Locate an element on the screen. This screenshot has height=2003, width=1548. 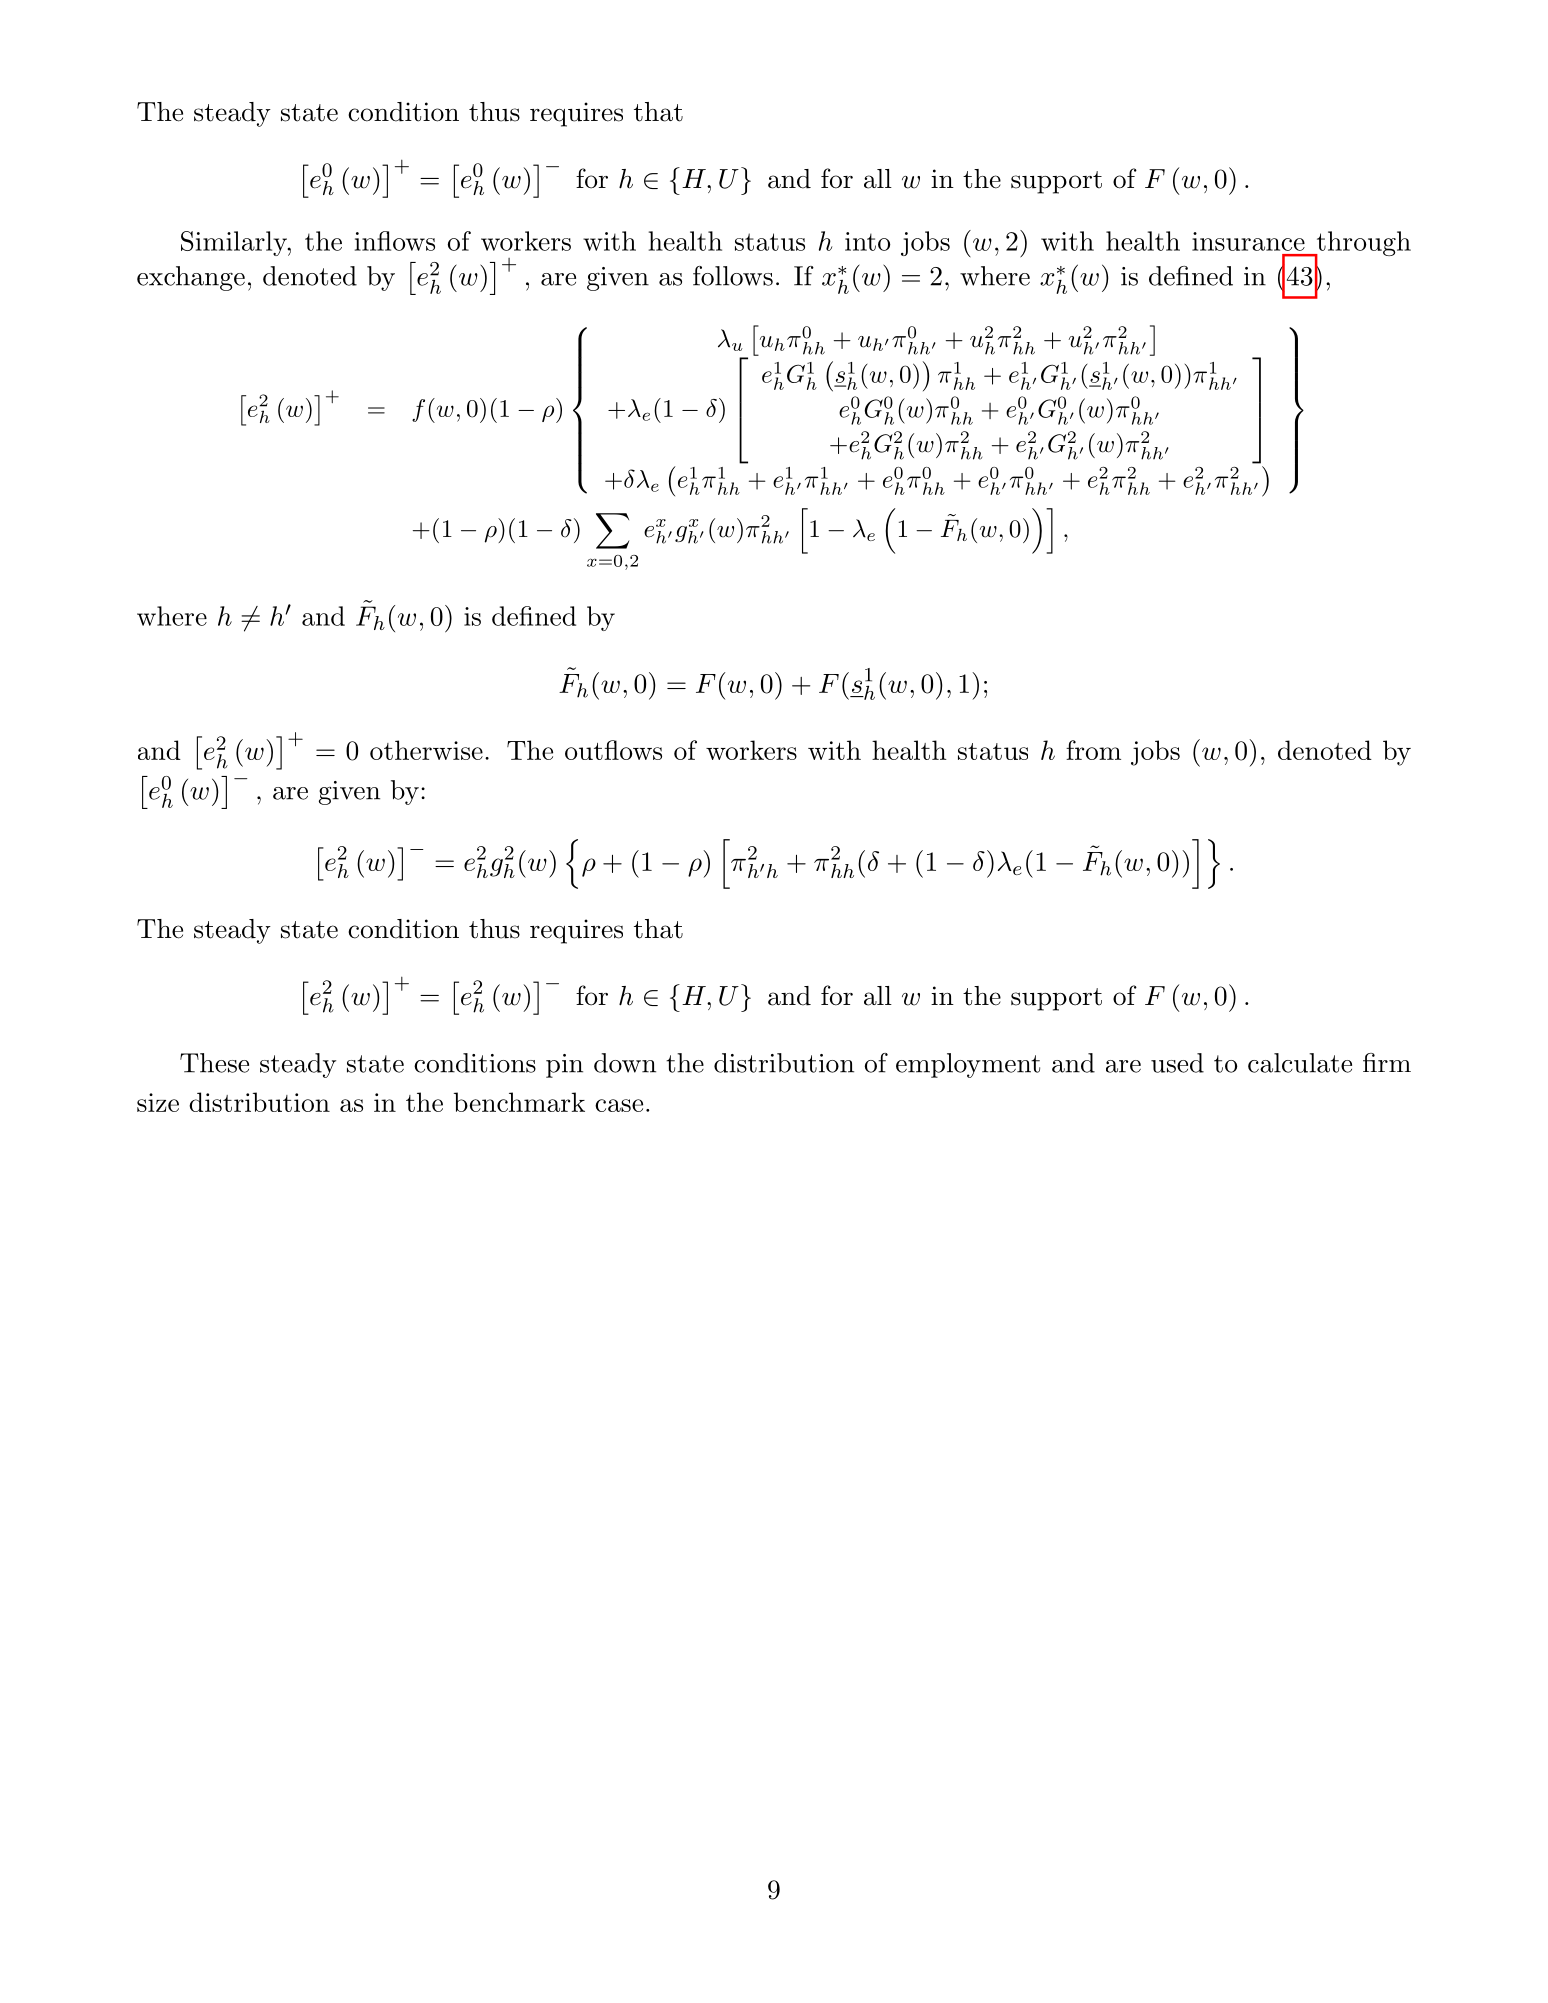
otherwise is located at coordinates (426, 750).
